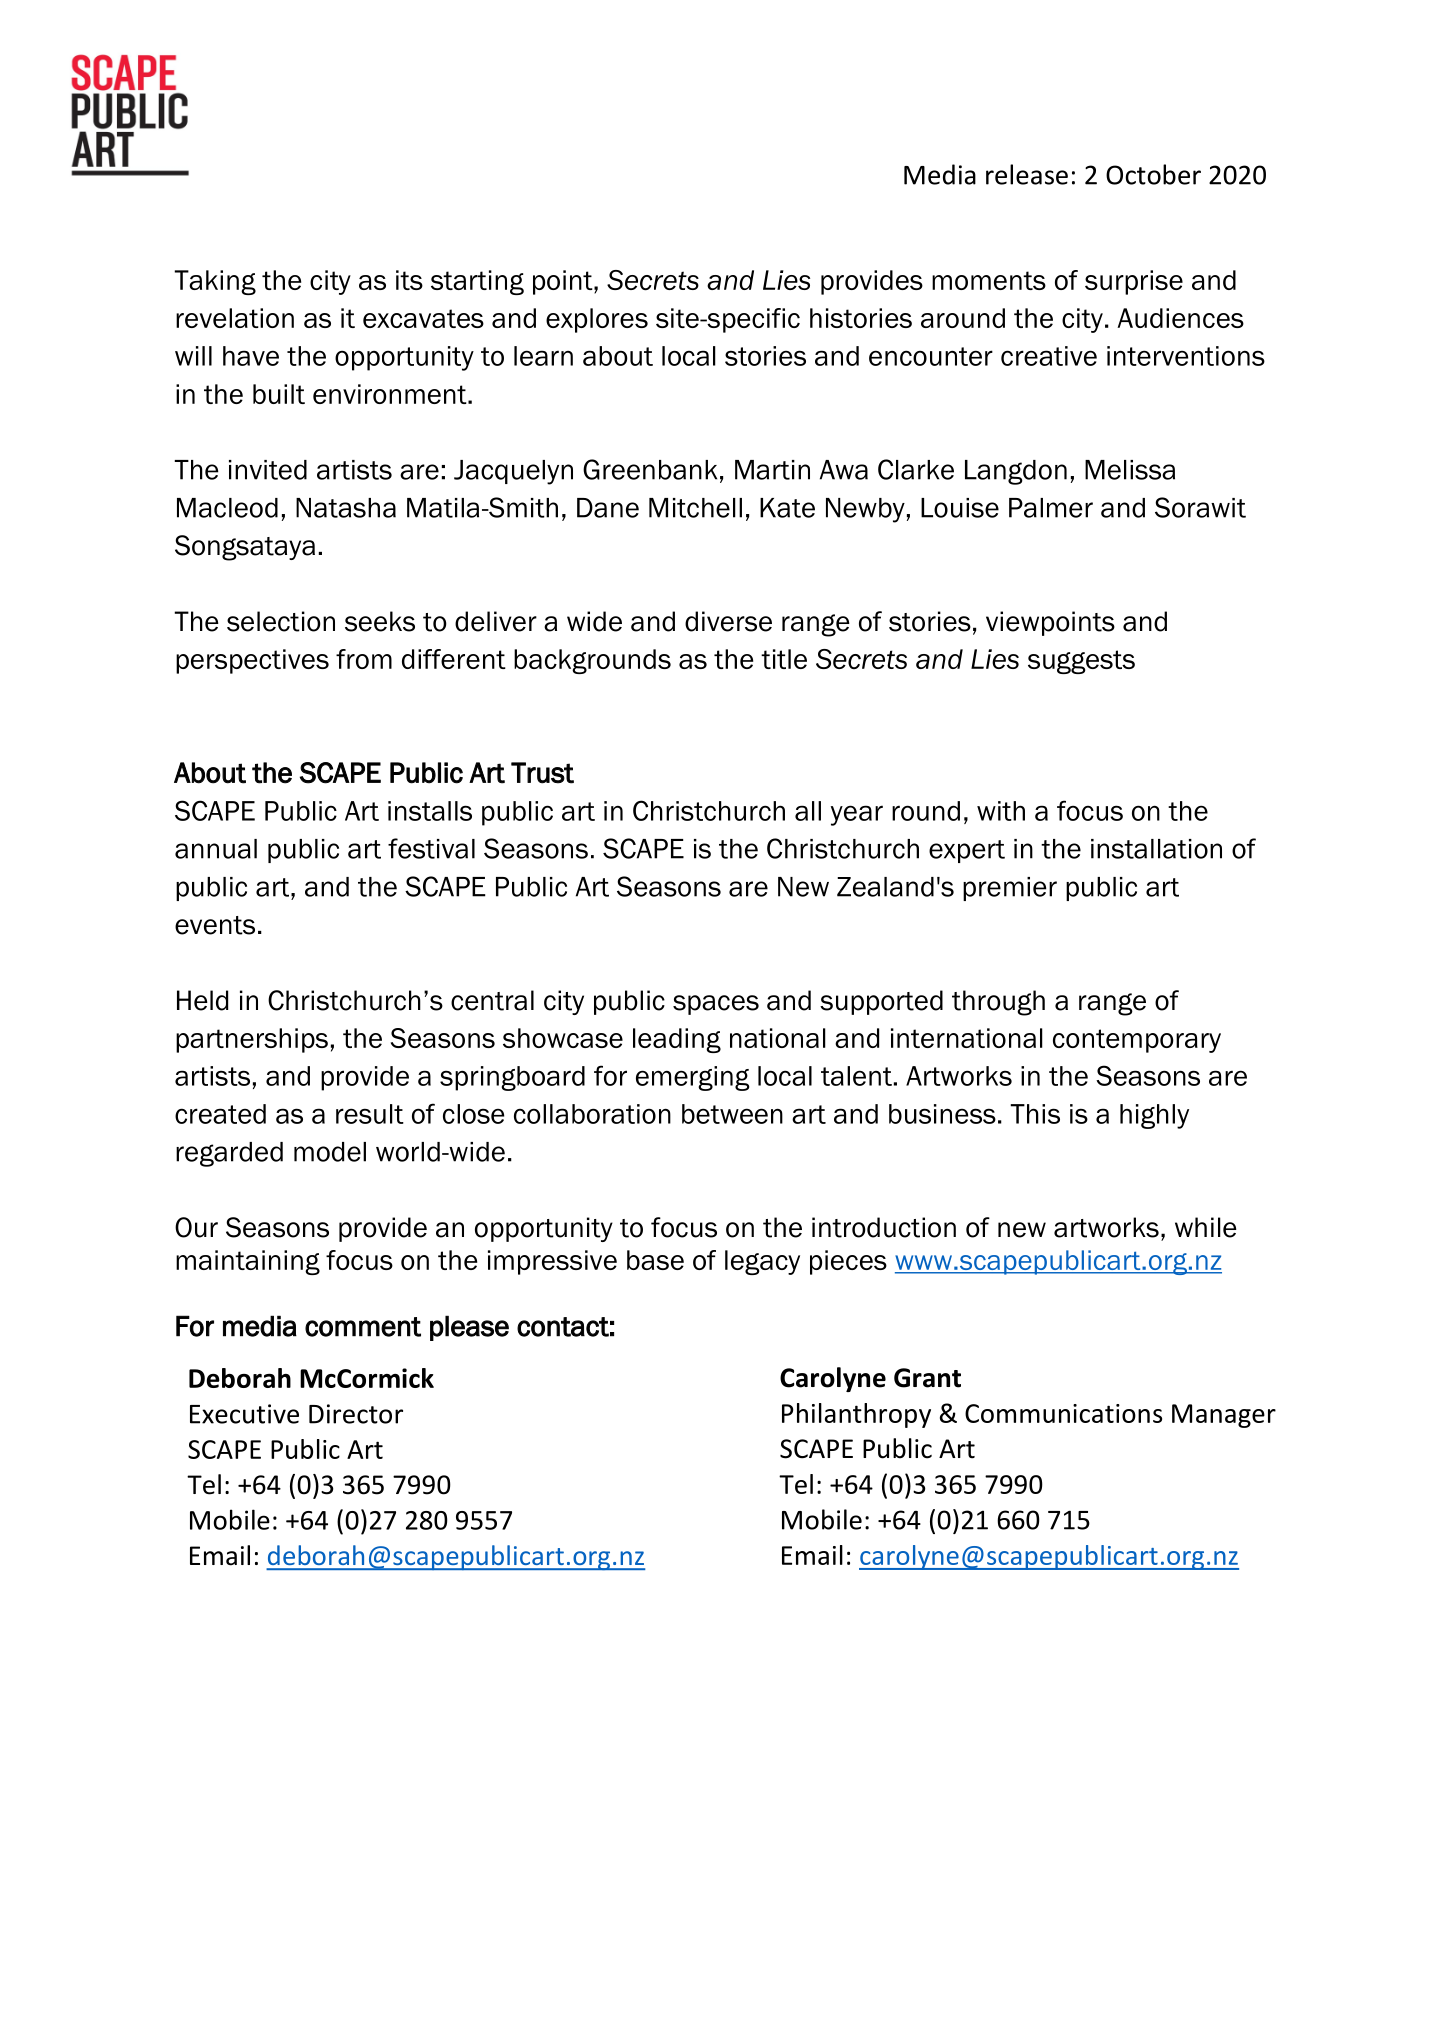  I want to click on October, so click(1153, 174).
